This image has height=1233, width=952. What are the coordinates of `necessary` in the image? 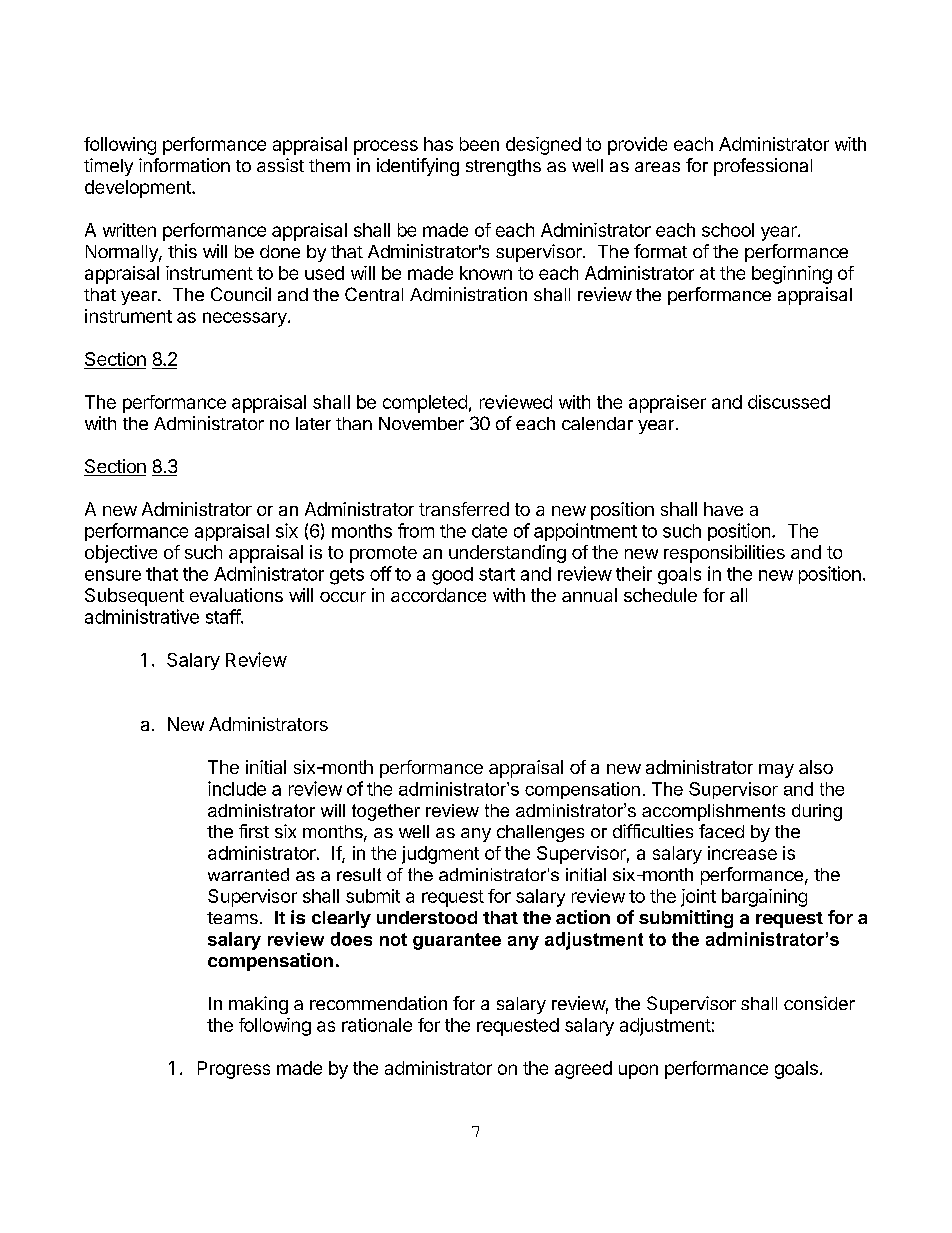 It's located at (246, 319).
